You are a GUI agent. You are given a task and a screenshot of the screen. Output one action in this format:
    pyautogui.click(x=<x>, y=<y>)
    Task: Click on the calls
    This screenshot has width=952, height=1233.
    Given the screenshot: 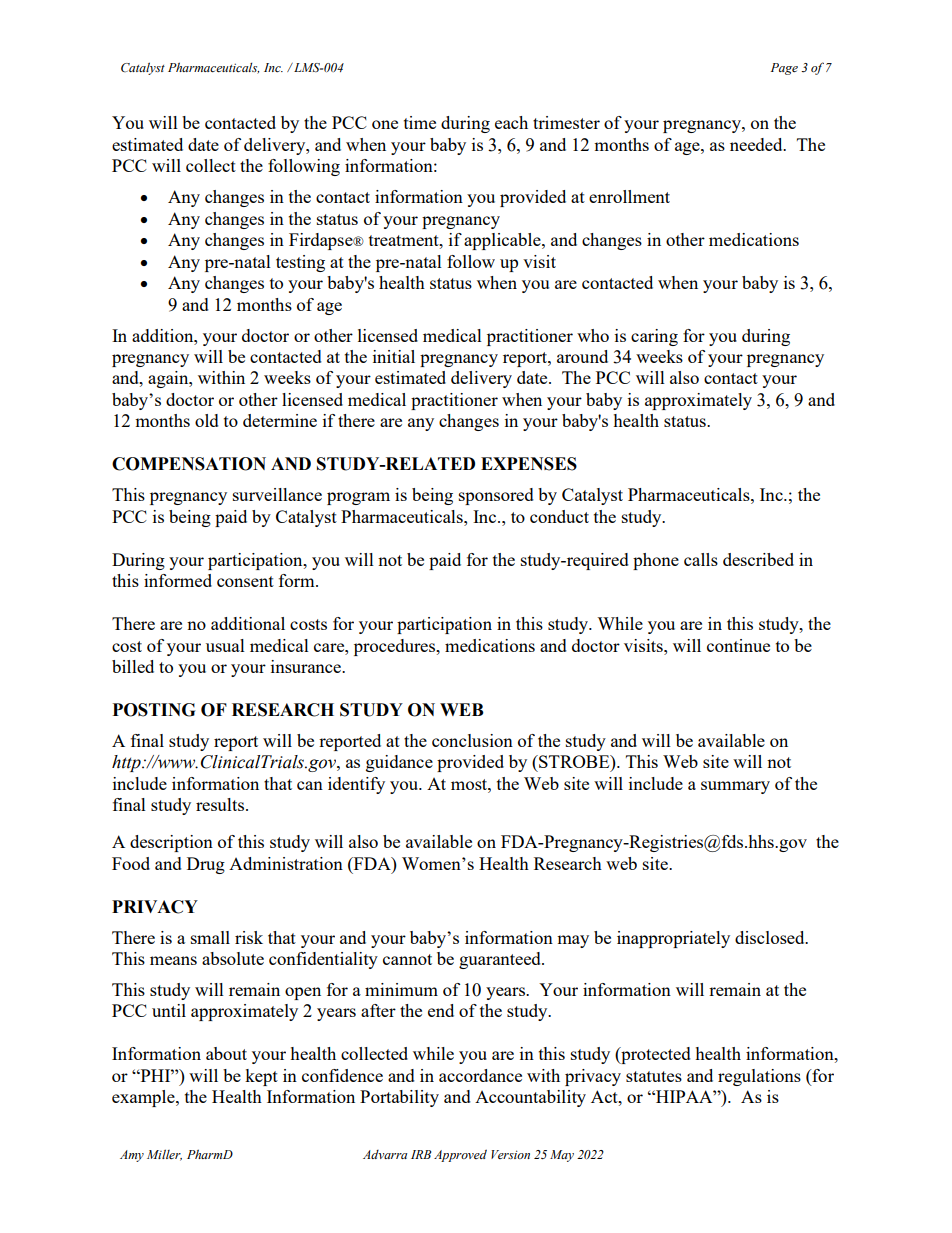 What is the action you would take?
    pyautogui.click(x=701, y=559)
